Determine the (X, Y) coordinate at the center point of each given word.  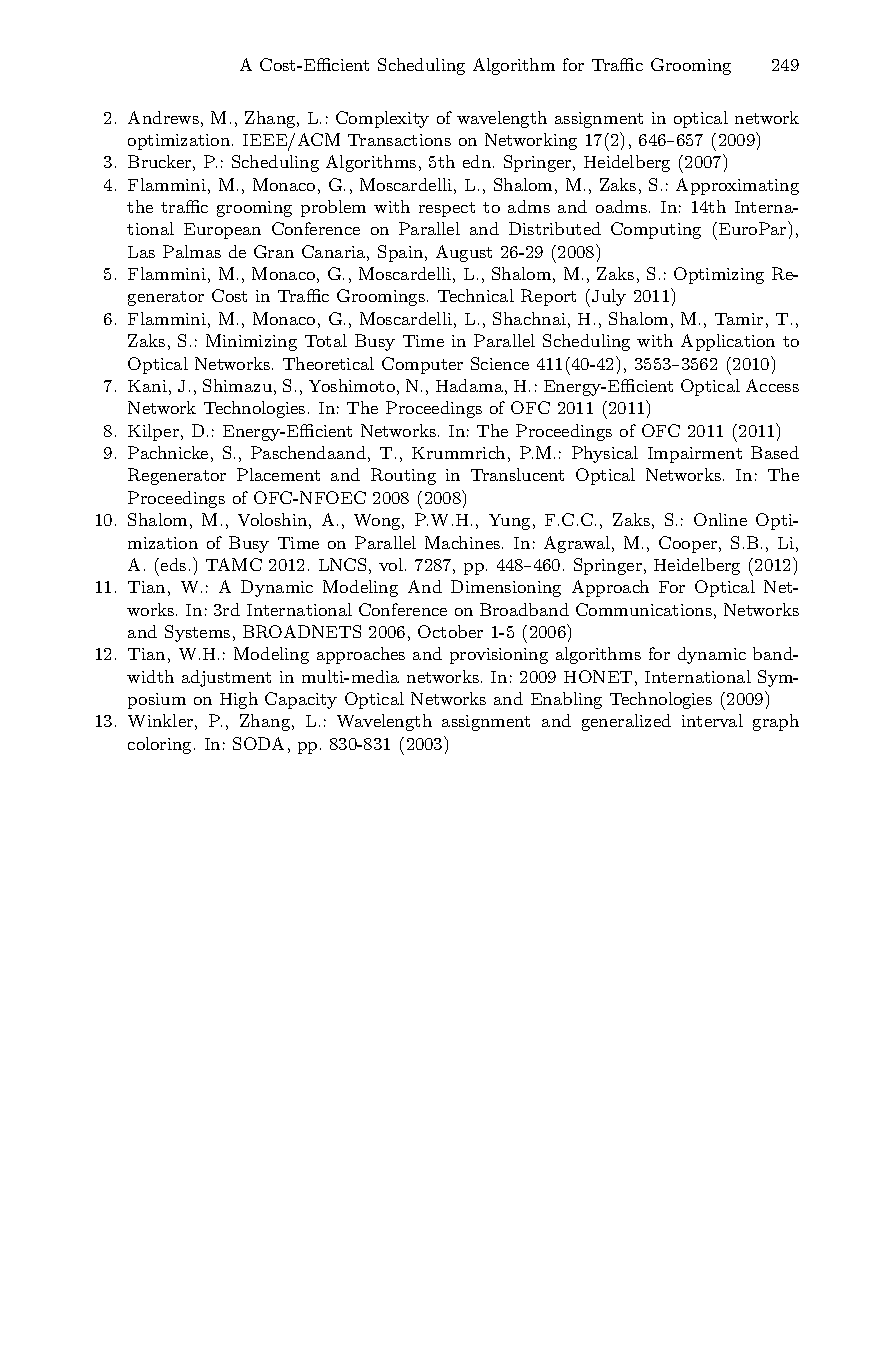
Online (720, 519)
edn (478, 161)
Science (500, 363)
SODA (258, 743)
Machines (464, 542)
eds (173, 564)
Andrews (163, 117)
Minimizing (251, 342)
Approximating (737, 186)
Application (728, 342)
